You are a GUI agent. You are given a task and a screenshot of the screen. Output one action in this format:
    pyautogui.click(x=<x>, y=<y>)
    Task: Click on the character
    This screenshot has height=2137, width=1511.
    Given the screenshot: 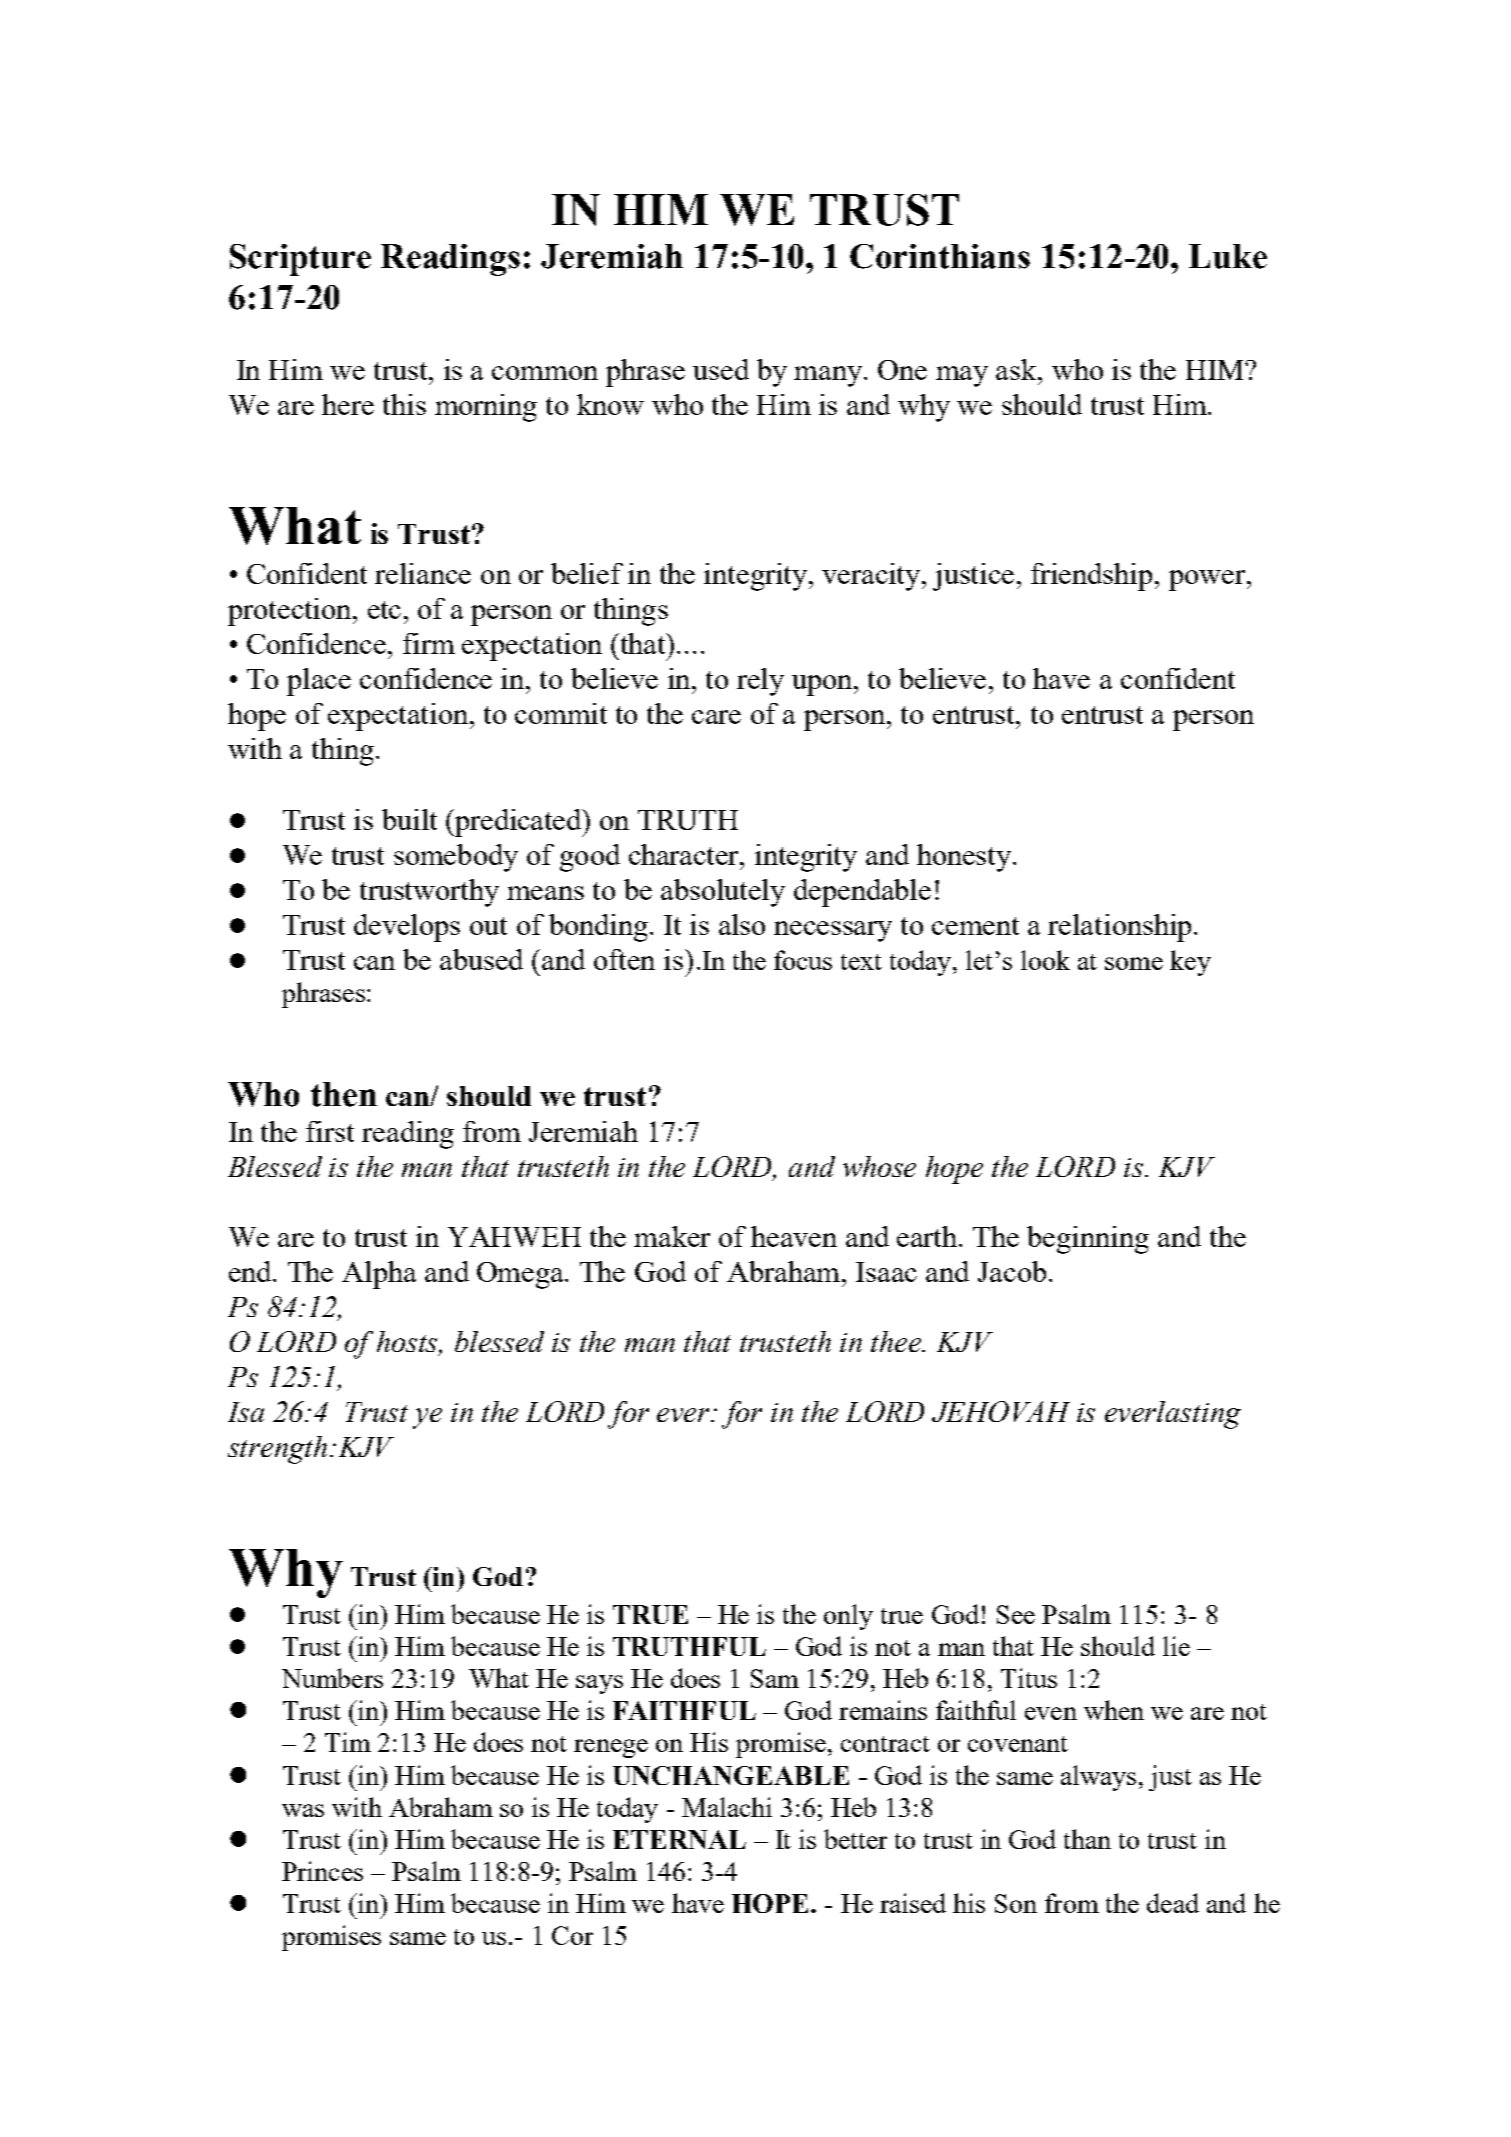 What is the action you would take?
    pyautogui.click(x=685, y=854)
